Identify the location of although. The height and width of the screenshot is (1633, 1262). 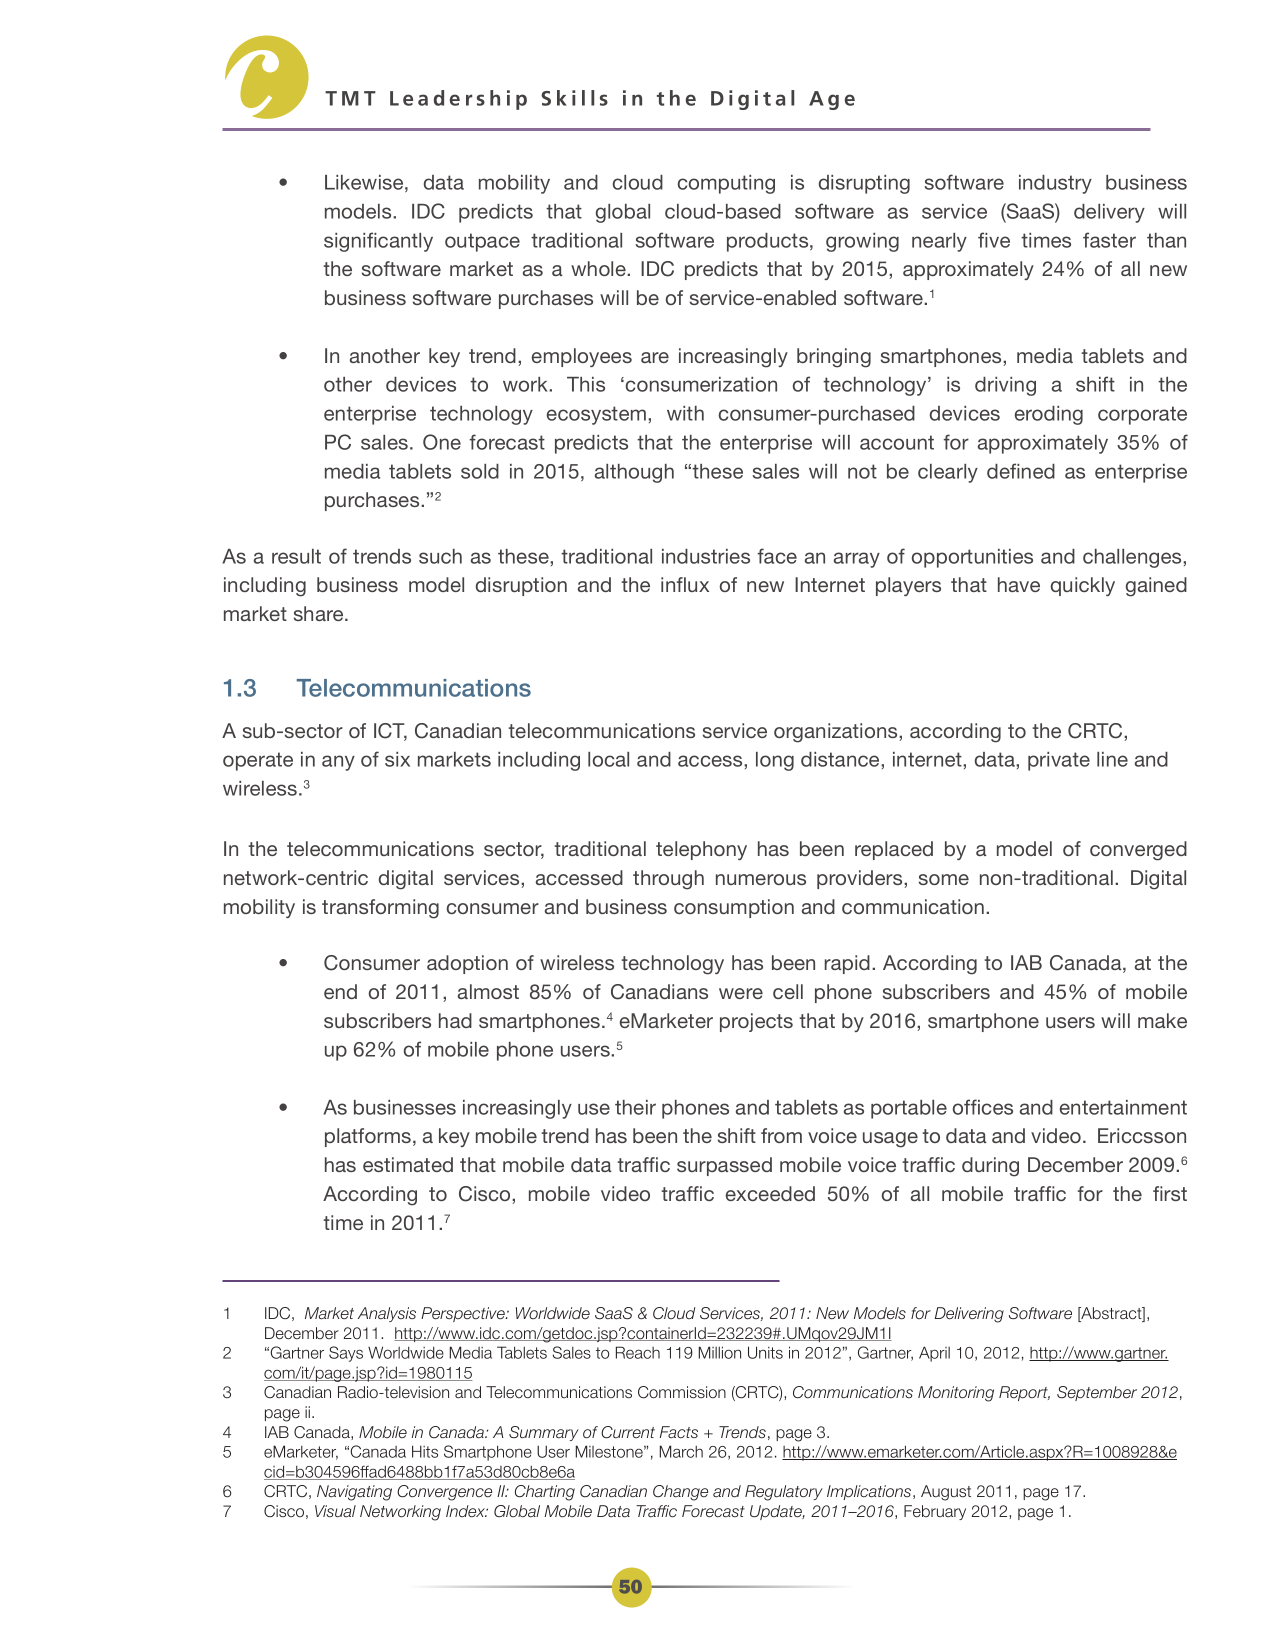
(634, 473).
